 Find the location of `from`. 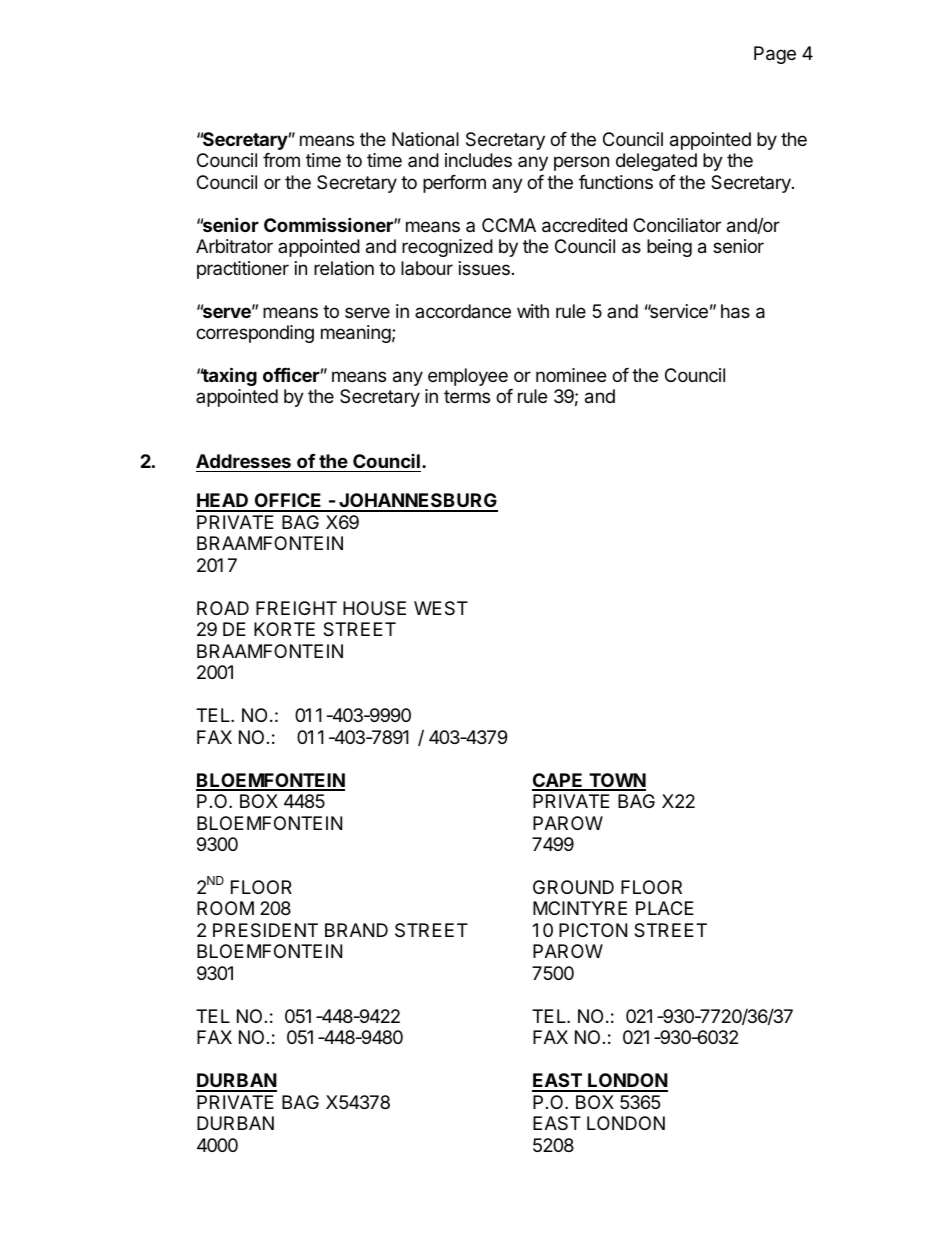

from is located at coordinates (281, 160).
